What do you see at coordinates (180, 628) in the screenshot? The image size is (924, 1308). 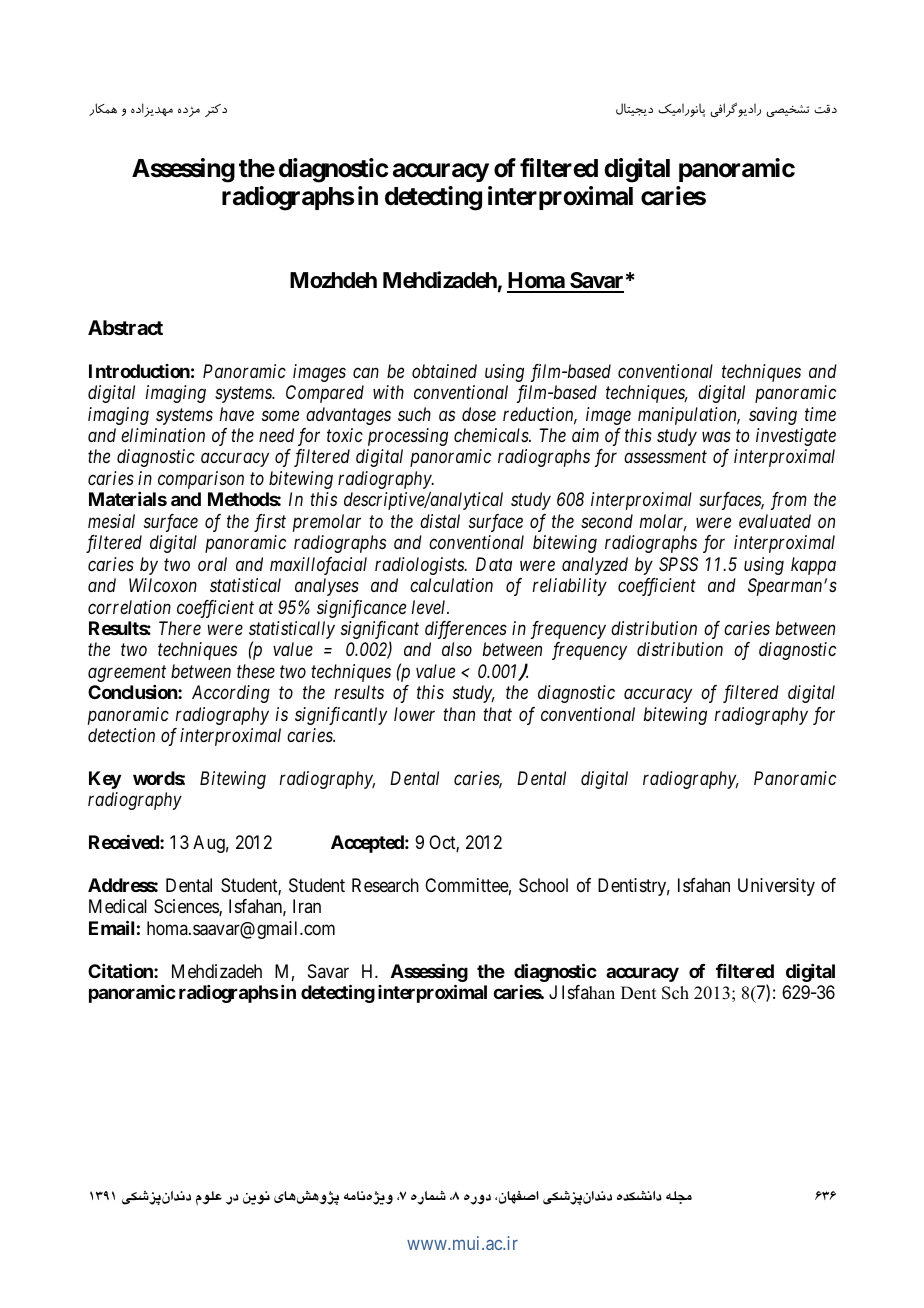 I see `There` at bounding box center [180, 628].
